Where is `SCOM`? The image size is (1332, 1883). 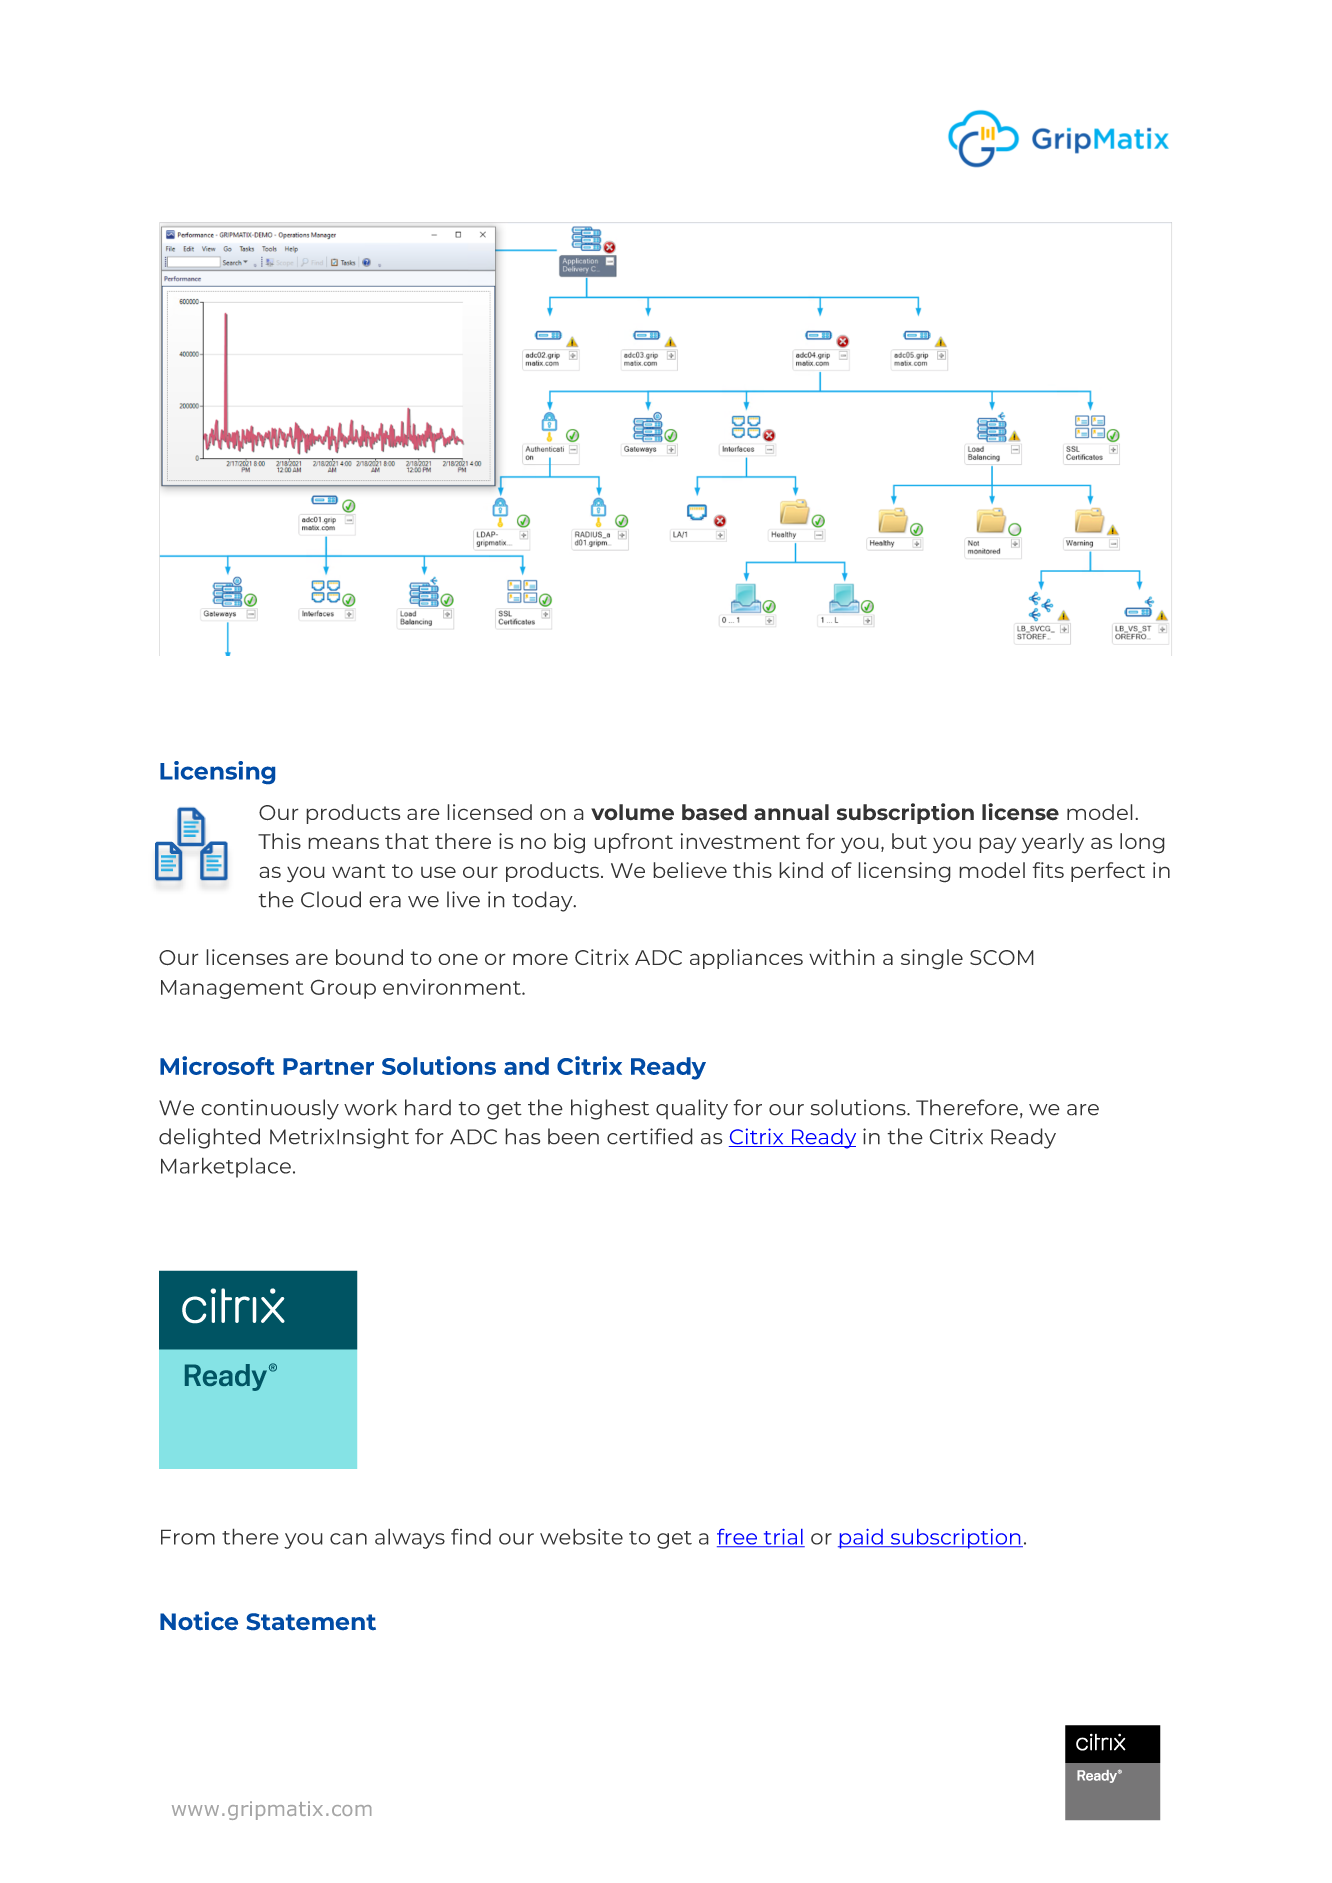 SCOM is located at coordinates (1002, 957).
